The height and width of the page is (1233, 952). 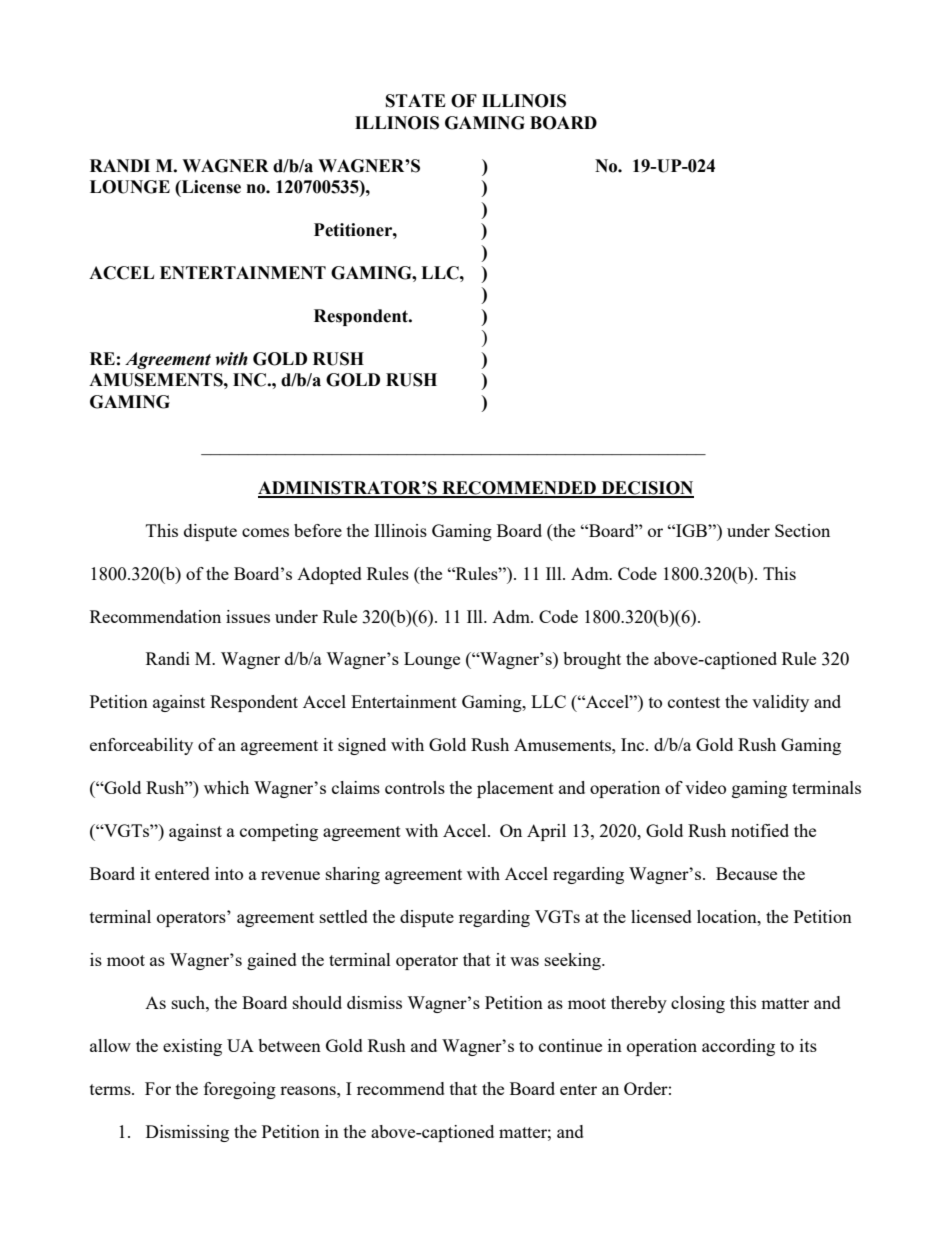 What do you see at coordinates (192, 1047) in the page?
I see `existing` at bounding box center [192, 1047].
